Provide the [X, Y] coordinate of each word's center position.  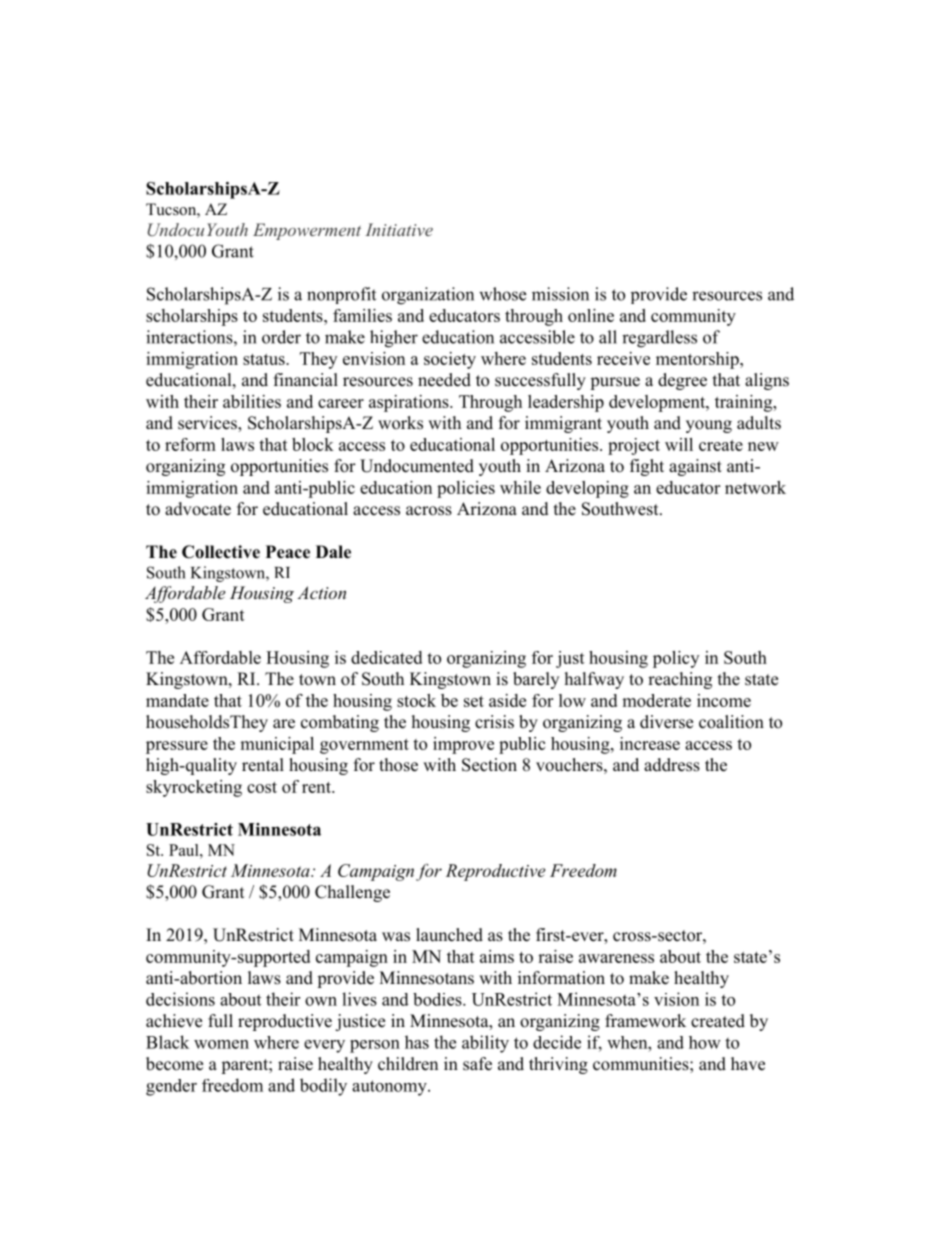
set [474, 701]
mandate [177, 700]
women [221, 1044]
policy [676, 659]
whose [502, 294]
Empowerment [307, 231]
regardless [659, 339]
